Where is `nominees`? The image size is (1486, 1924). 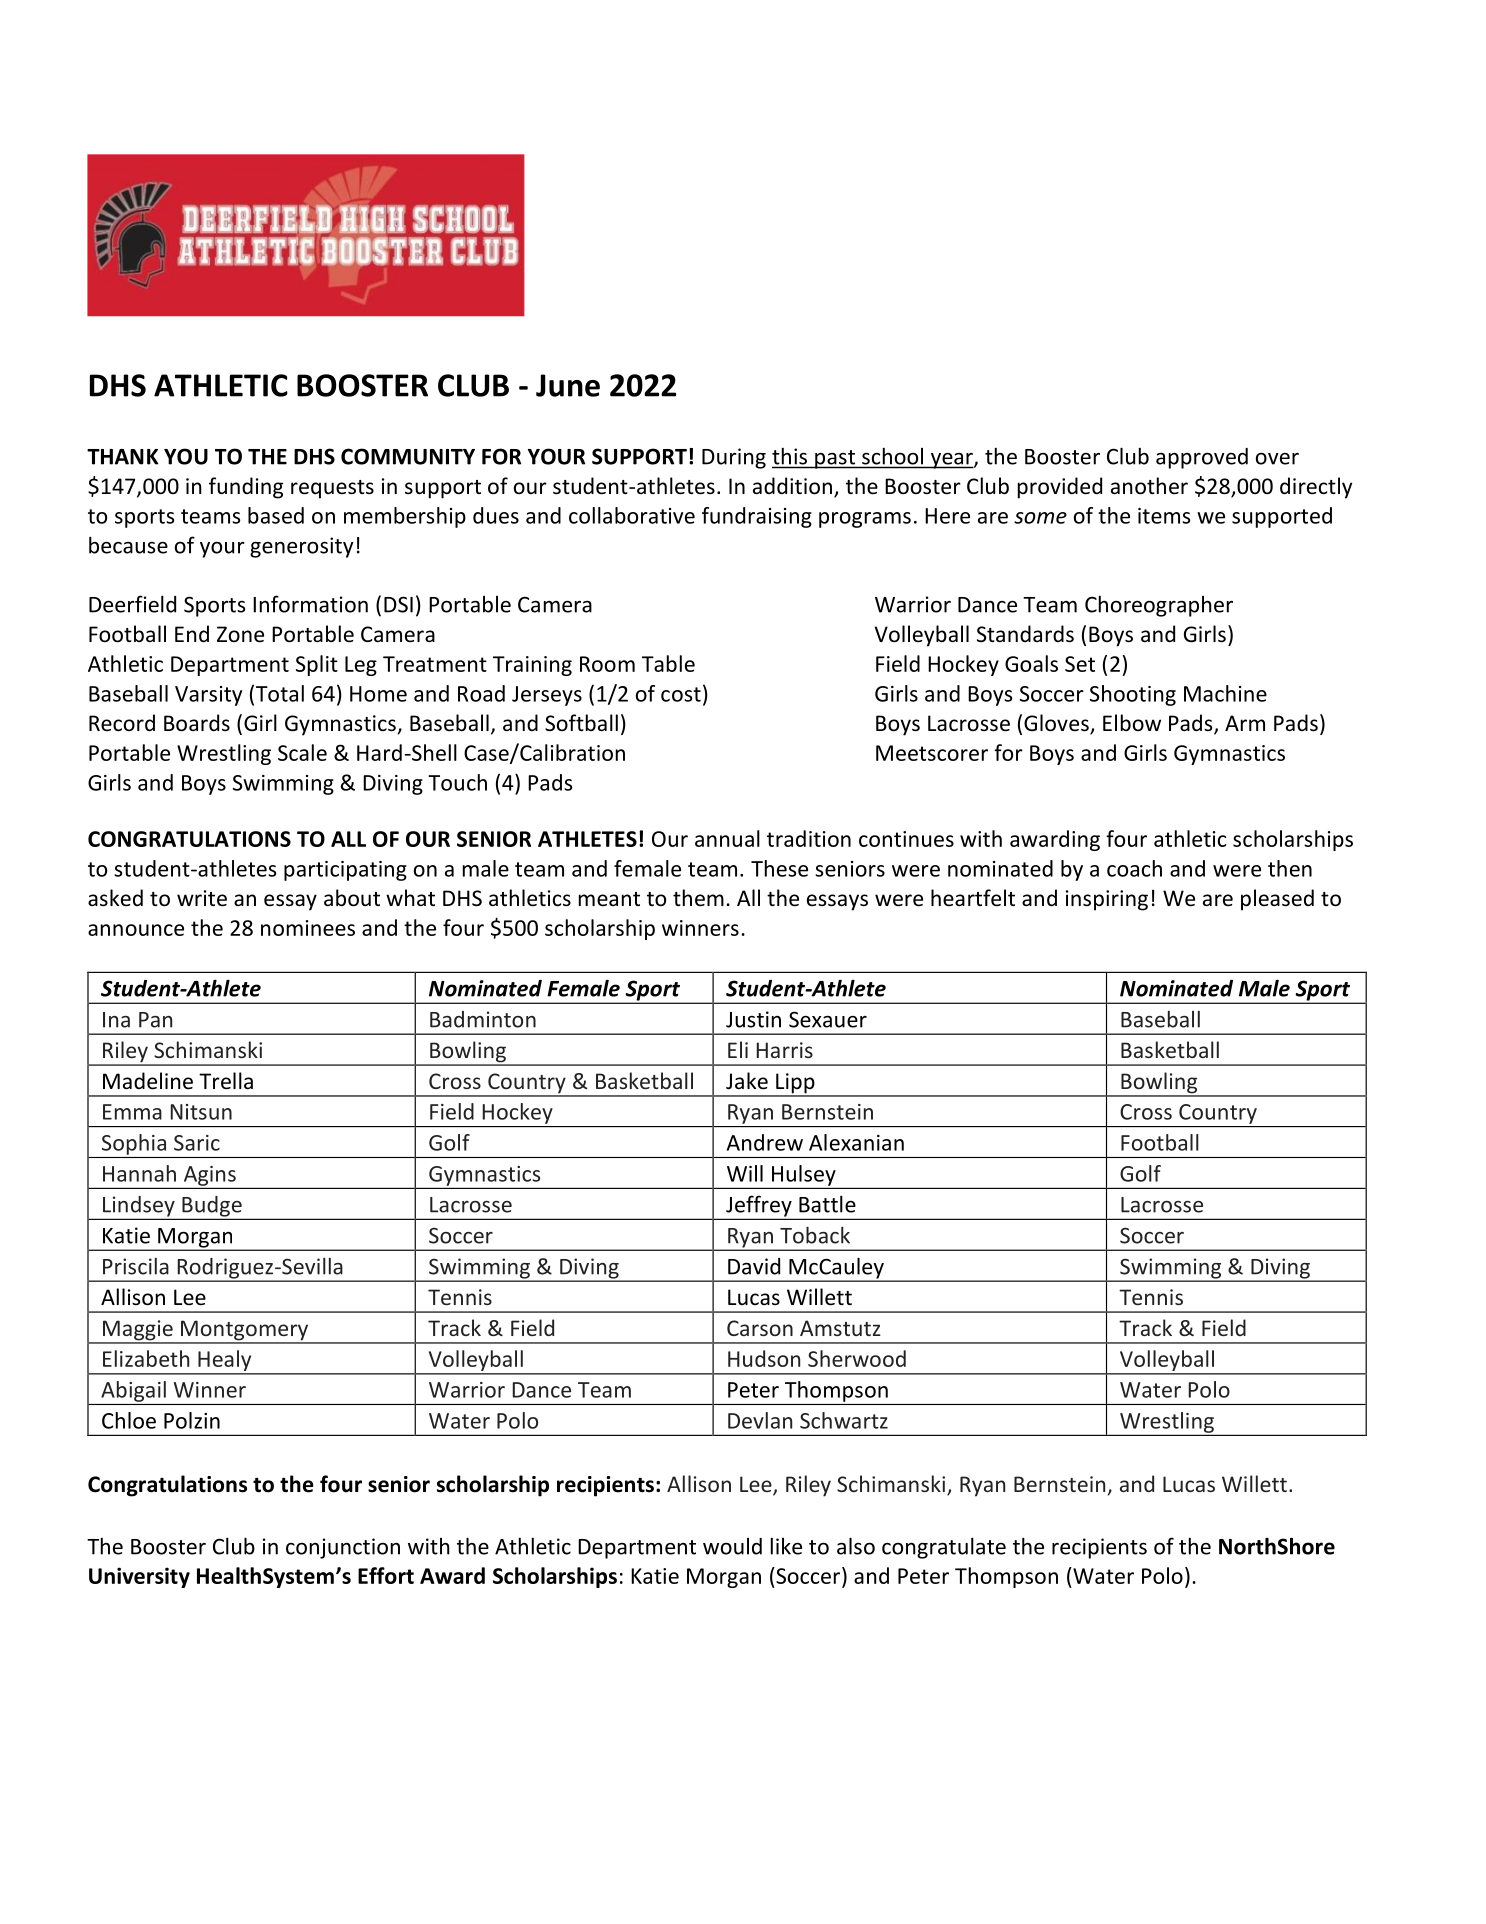 nominees is located at coordinates (308, 928).
